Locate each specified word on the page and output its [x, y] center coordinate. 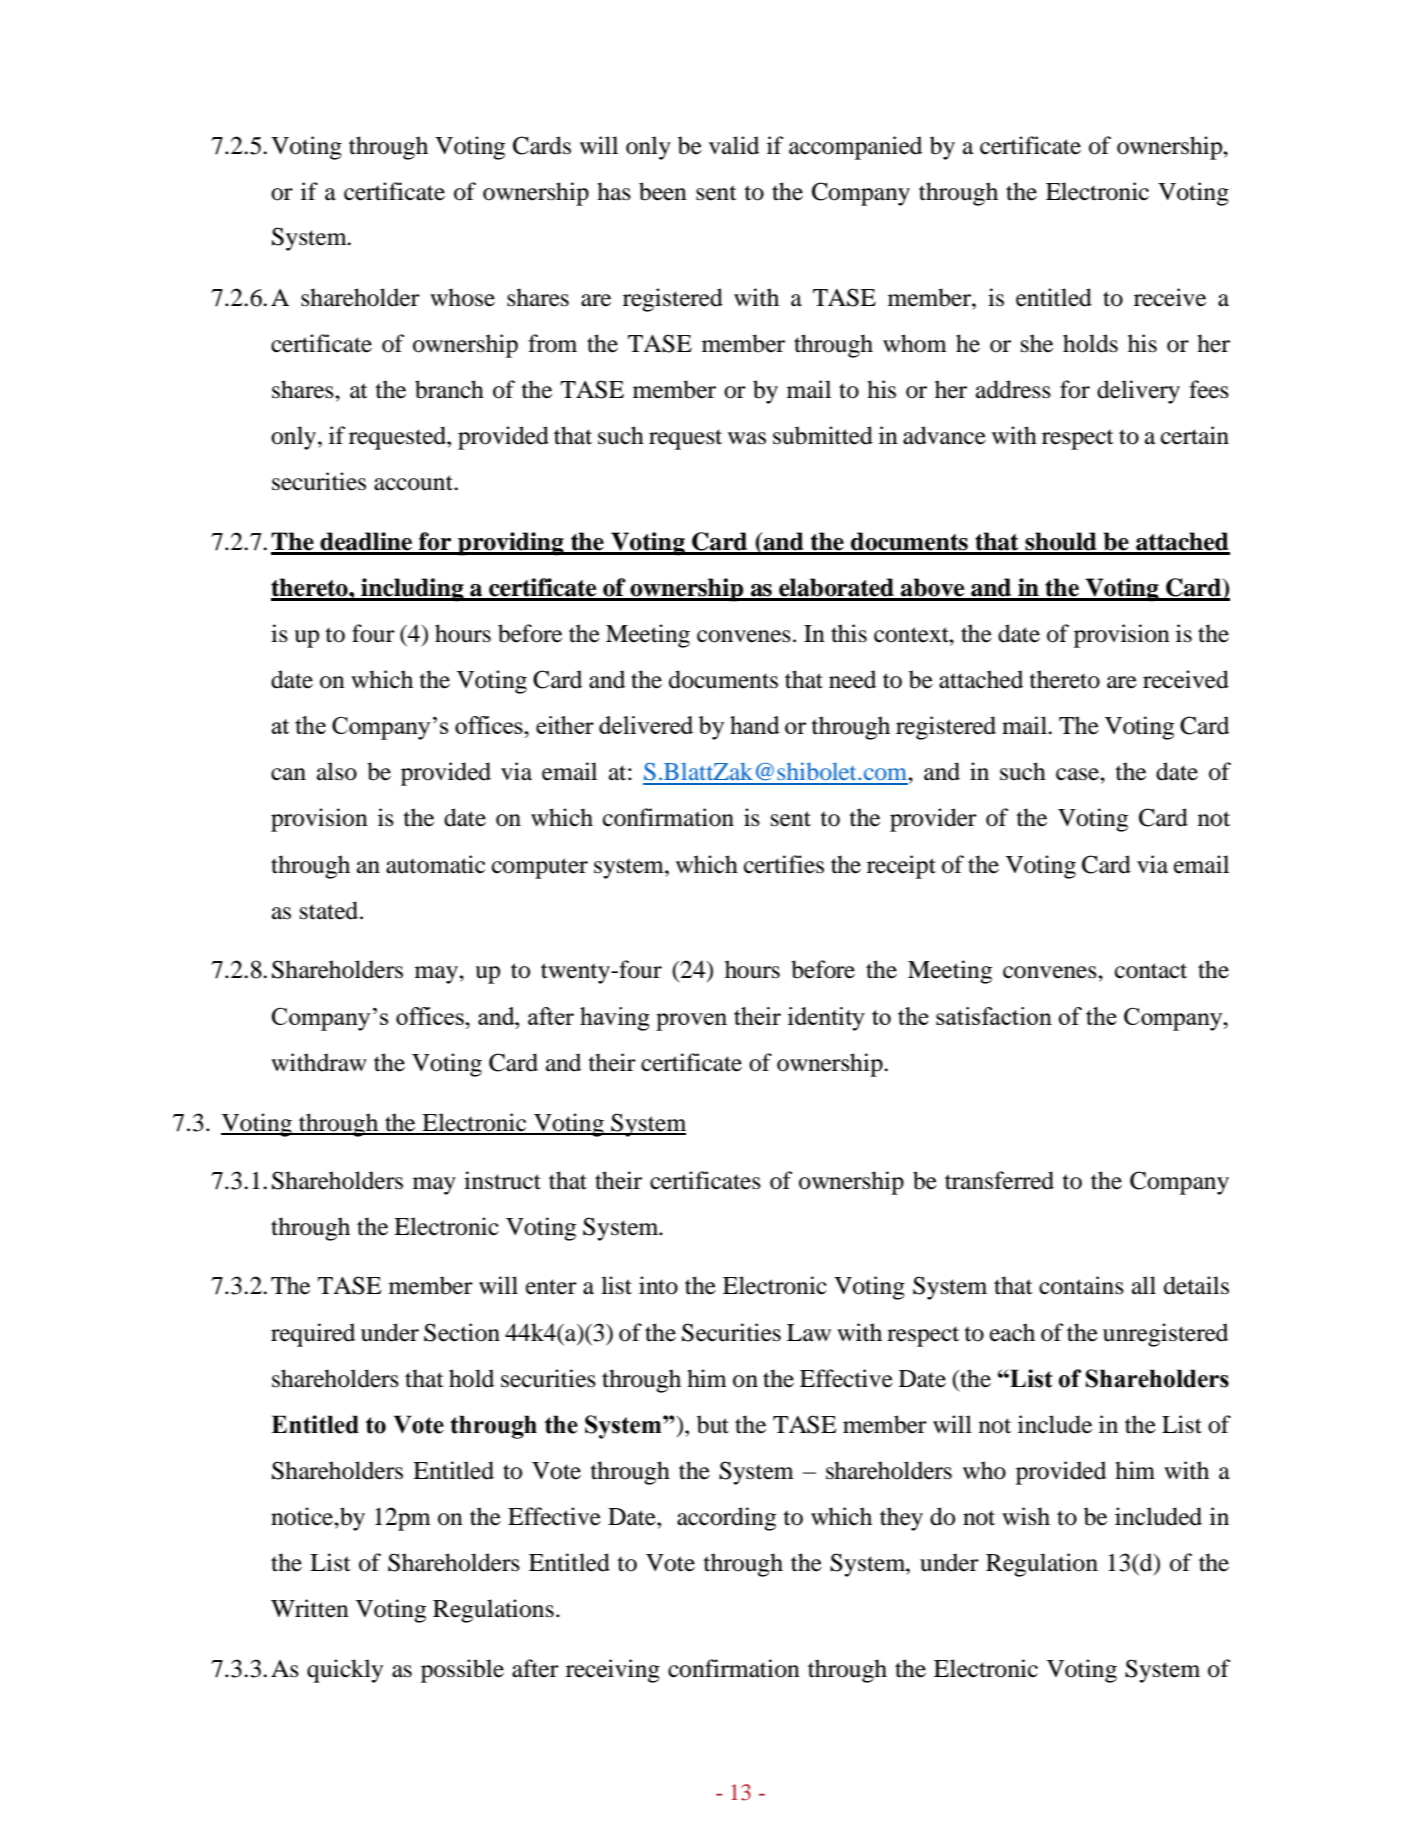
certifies [784, 864]
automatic [435, 864]
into [658, 1285]
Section [462, 1332]
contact [1151, 971]
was [747, 438]
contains [1081, 1285]
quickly [345, 1671]
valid [734, 145]
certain [1195, 435]
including [412, 590]
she [1037, 343]
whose [462, 297]
